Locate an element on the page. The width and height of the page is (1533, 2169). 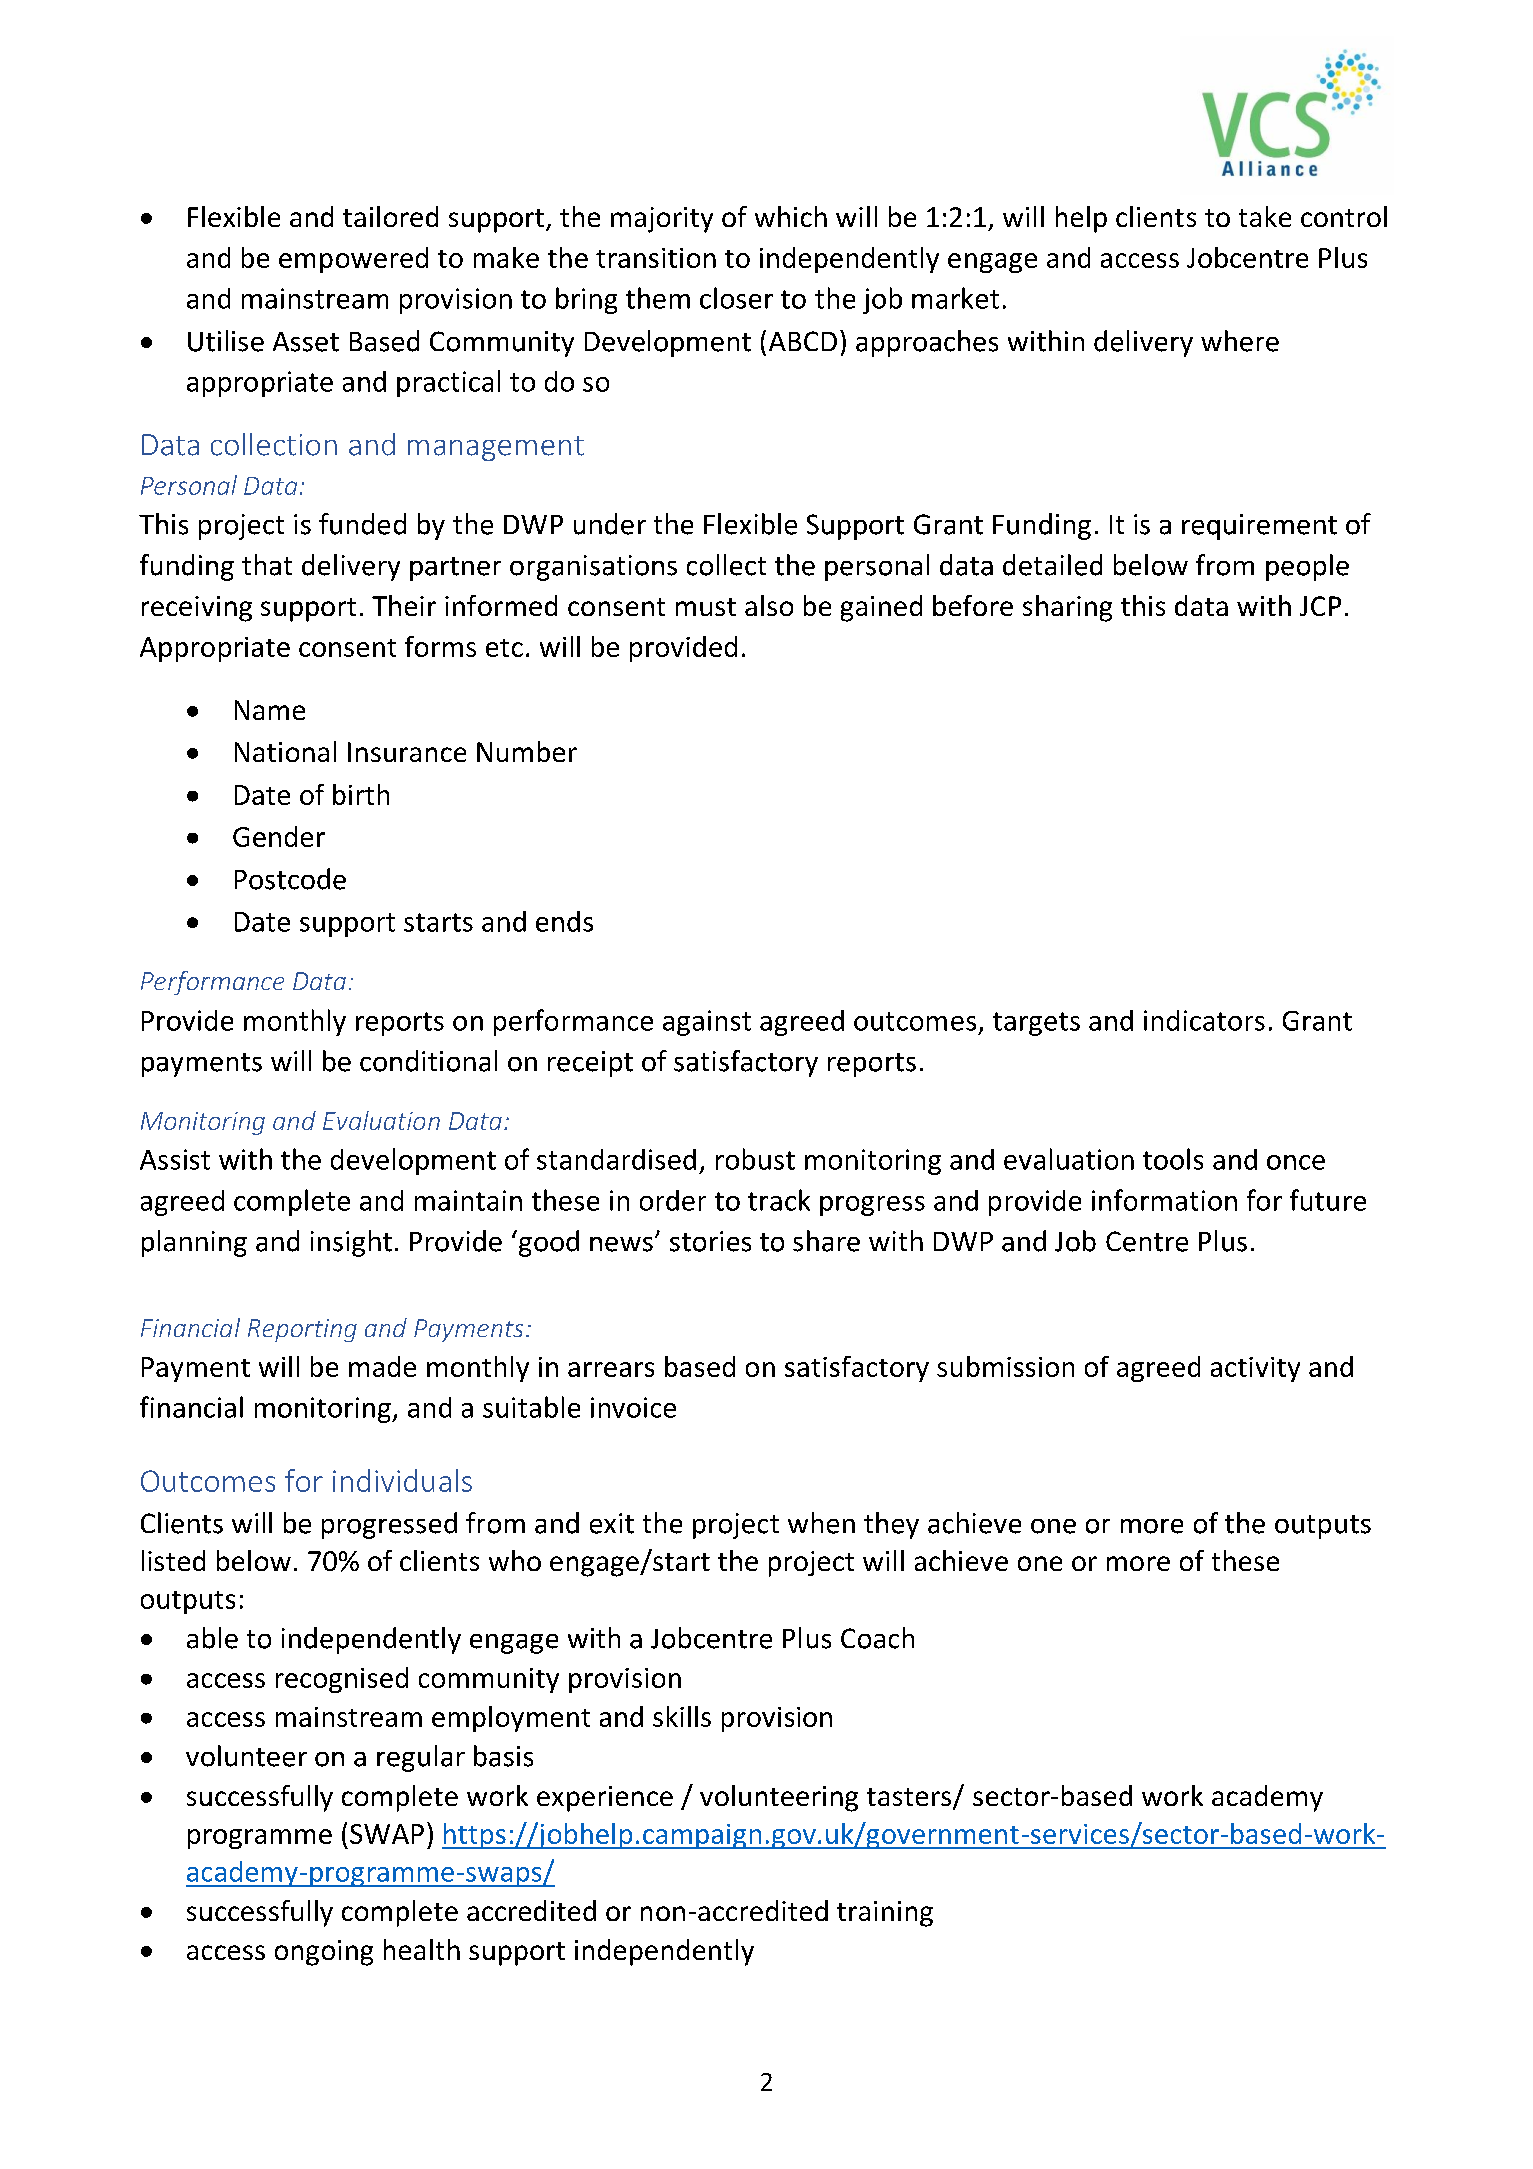
closer is located at coordinates (736, 298).
